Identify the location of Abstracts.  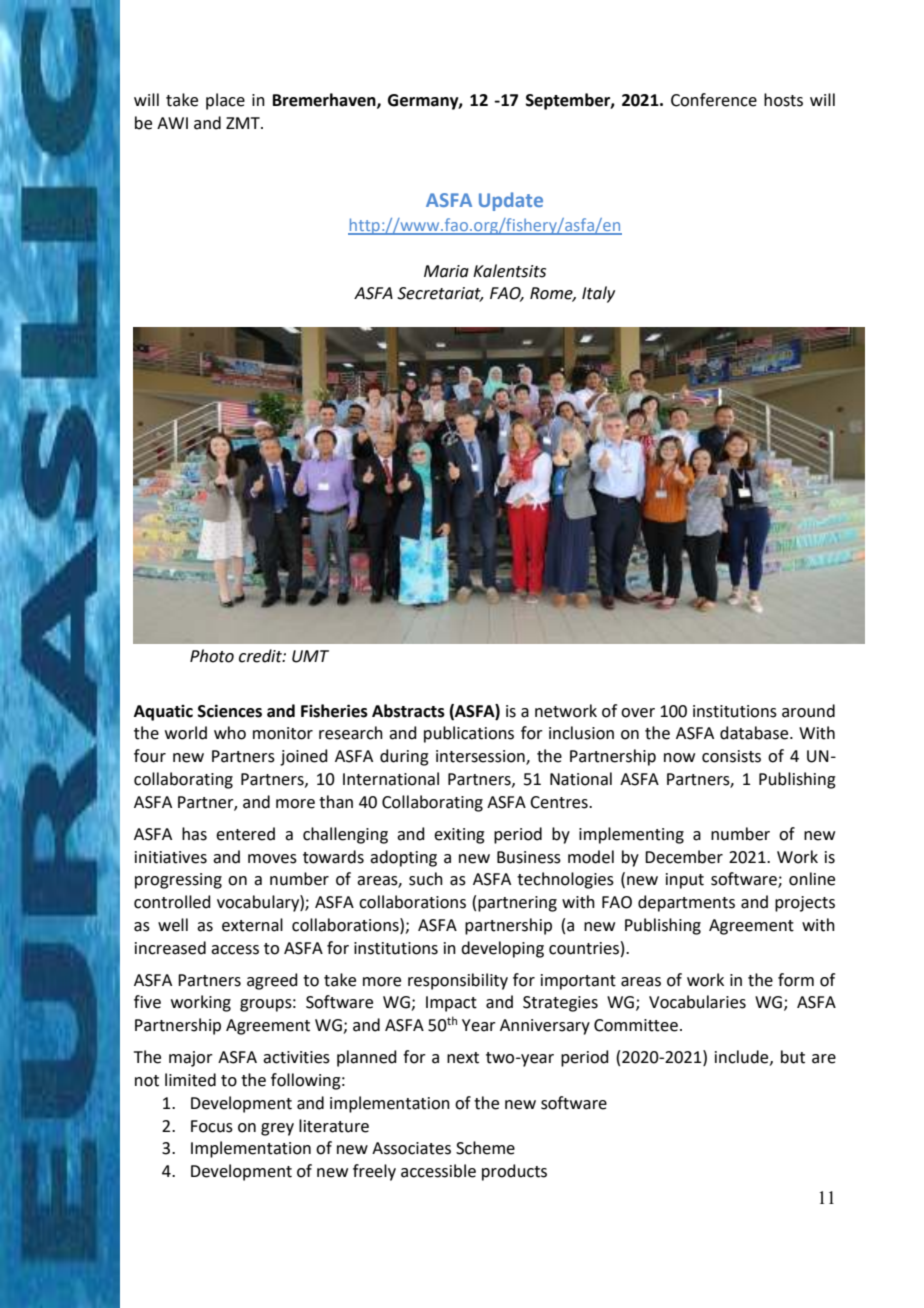
(408, 711).
